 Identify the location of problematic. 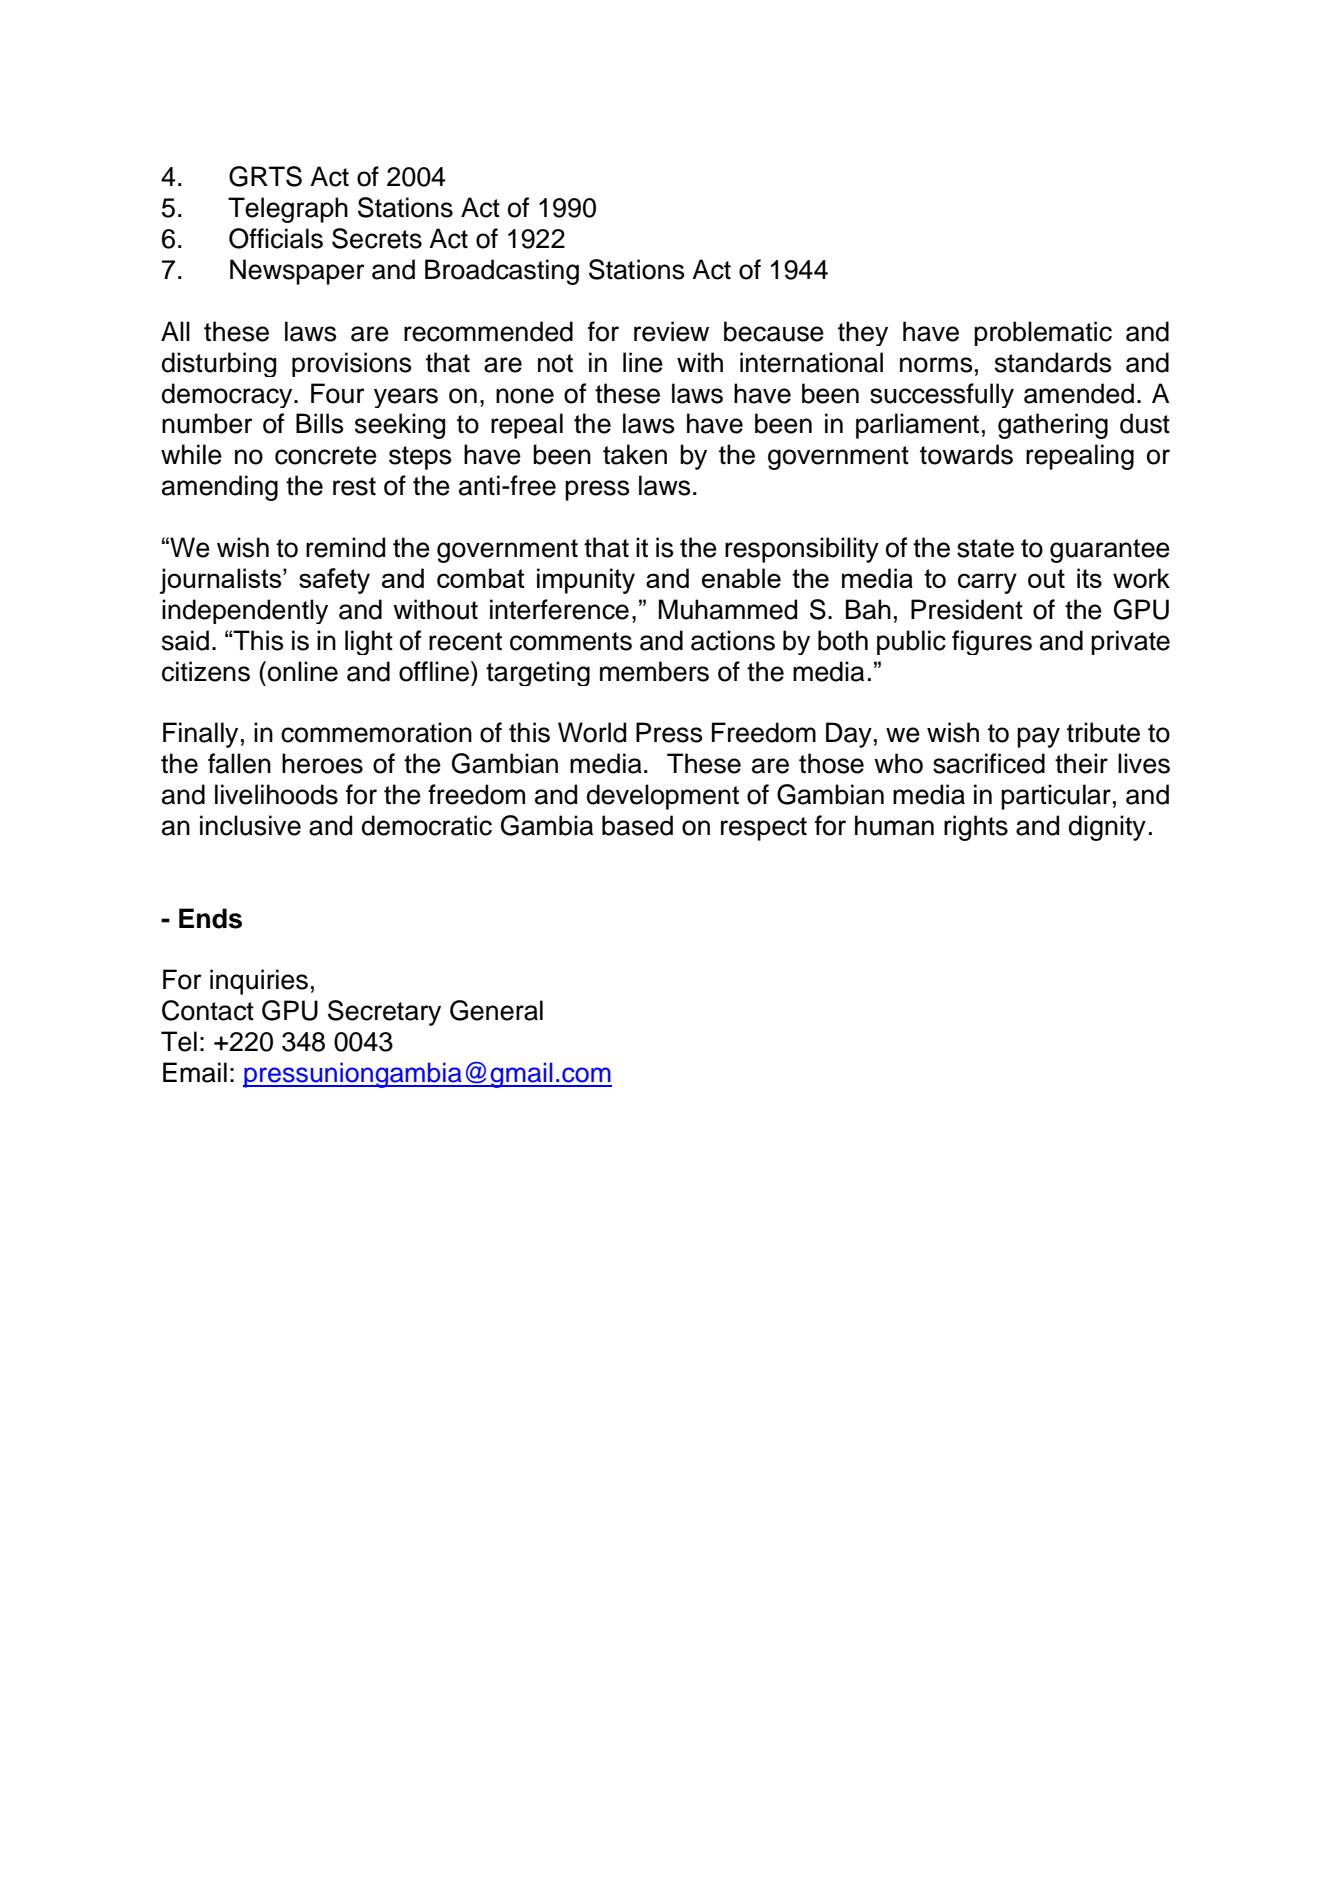
(1043, 333).
